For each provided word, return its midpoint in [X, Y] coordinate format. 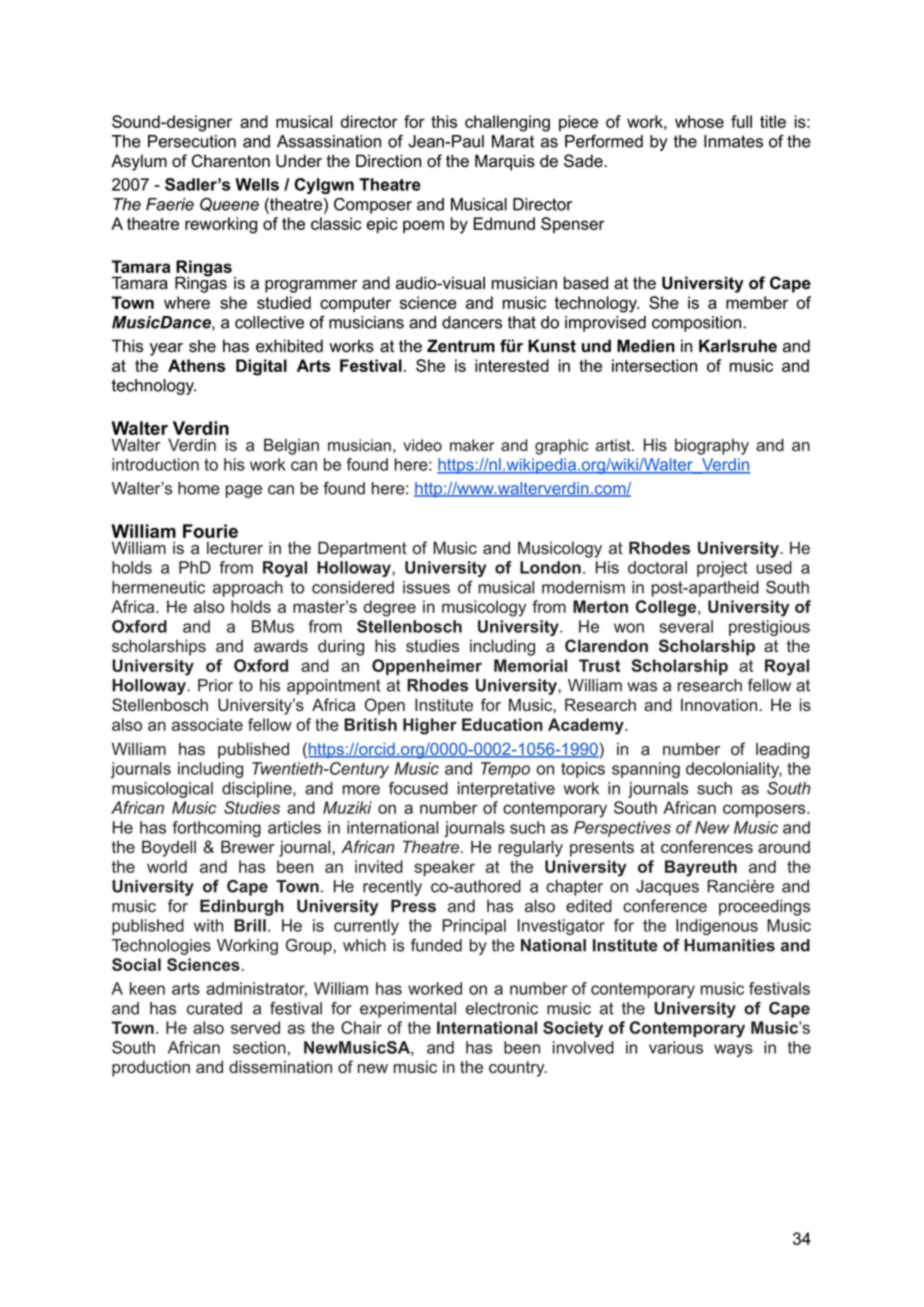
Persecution [192, 141]
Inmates [733, 141]
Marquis [505, 162]
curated [214, 1008]
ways [733, 1050]
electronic [502, 1008]
